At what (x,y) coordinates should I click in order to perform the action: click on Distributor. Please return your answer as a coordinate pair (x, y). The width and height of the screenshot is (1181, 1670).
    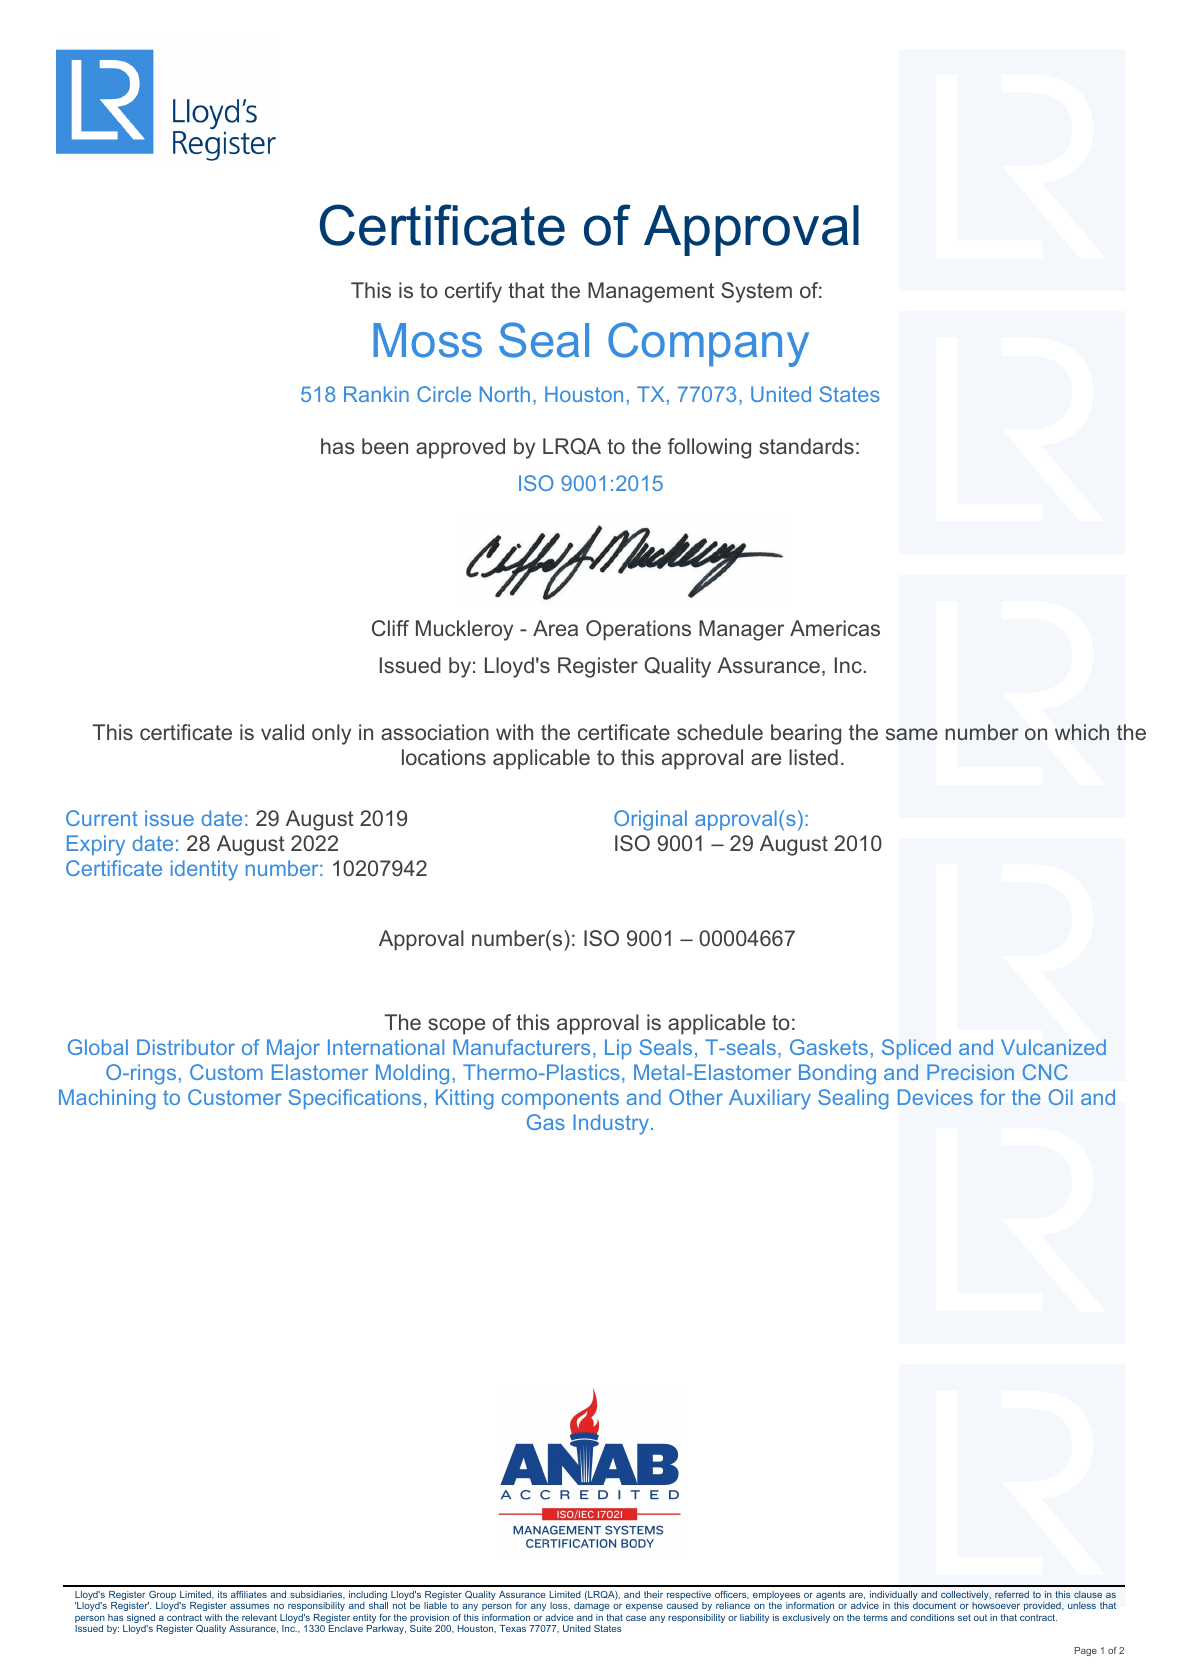
    Looking at the image, I should click on (186, 1047).
